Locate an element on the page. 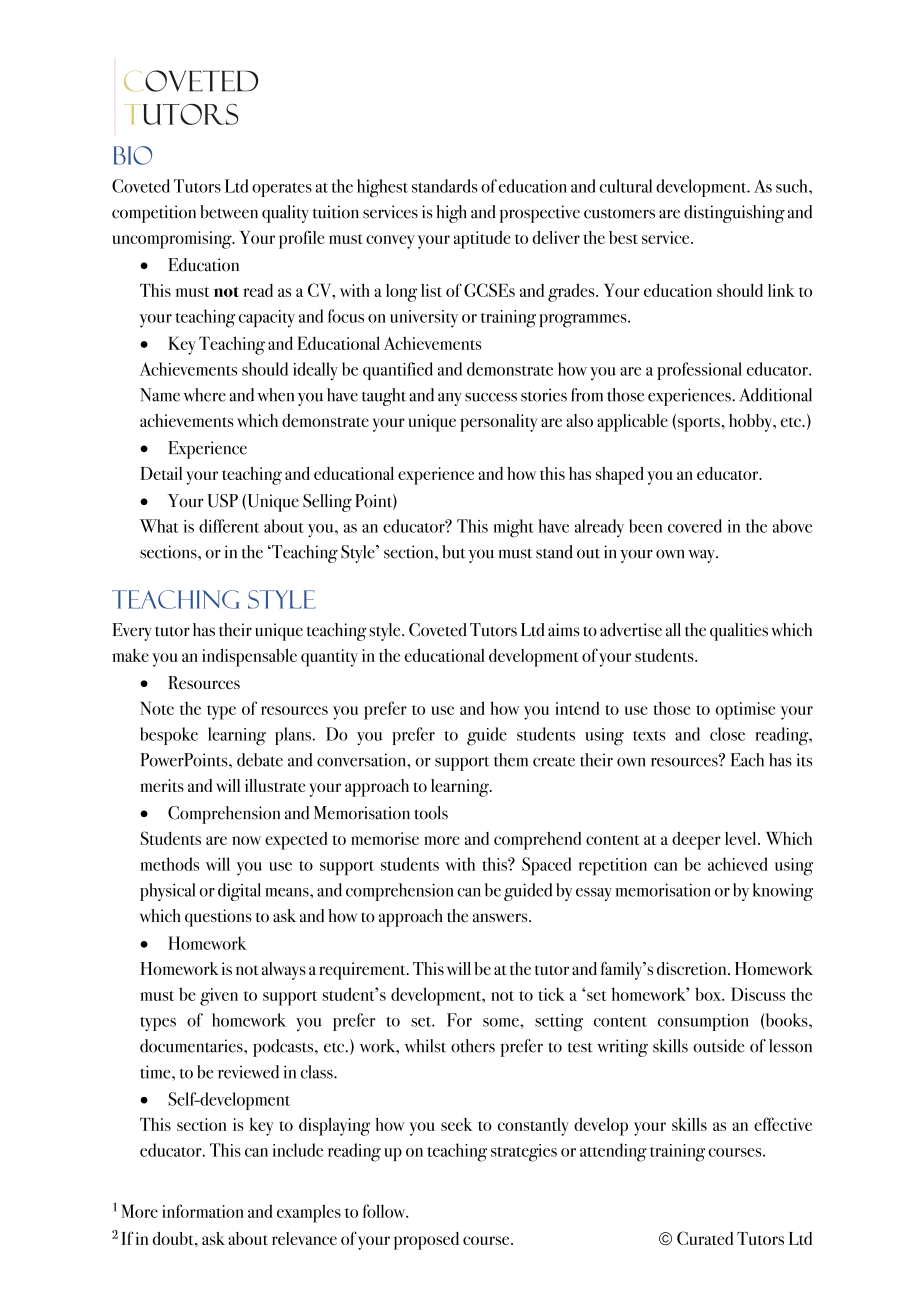 Image resolution: width=924 pixels, height=1308 pixels. personality is located at coordinates (498, 423).
